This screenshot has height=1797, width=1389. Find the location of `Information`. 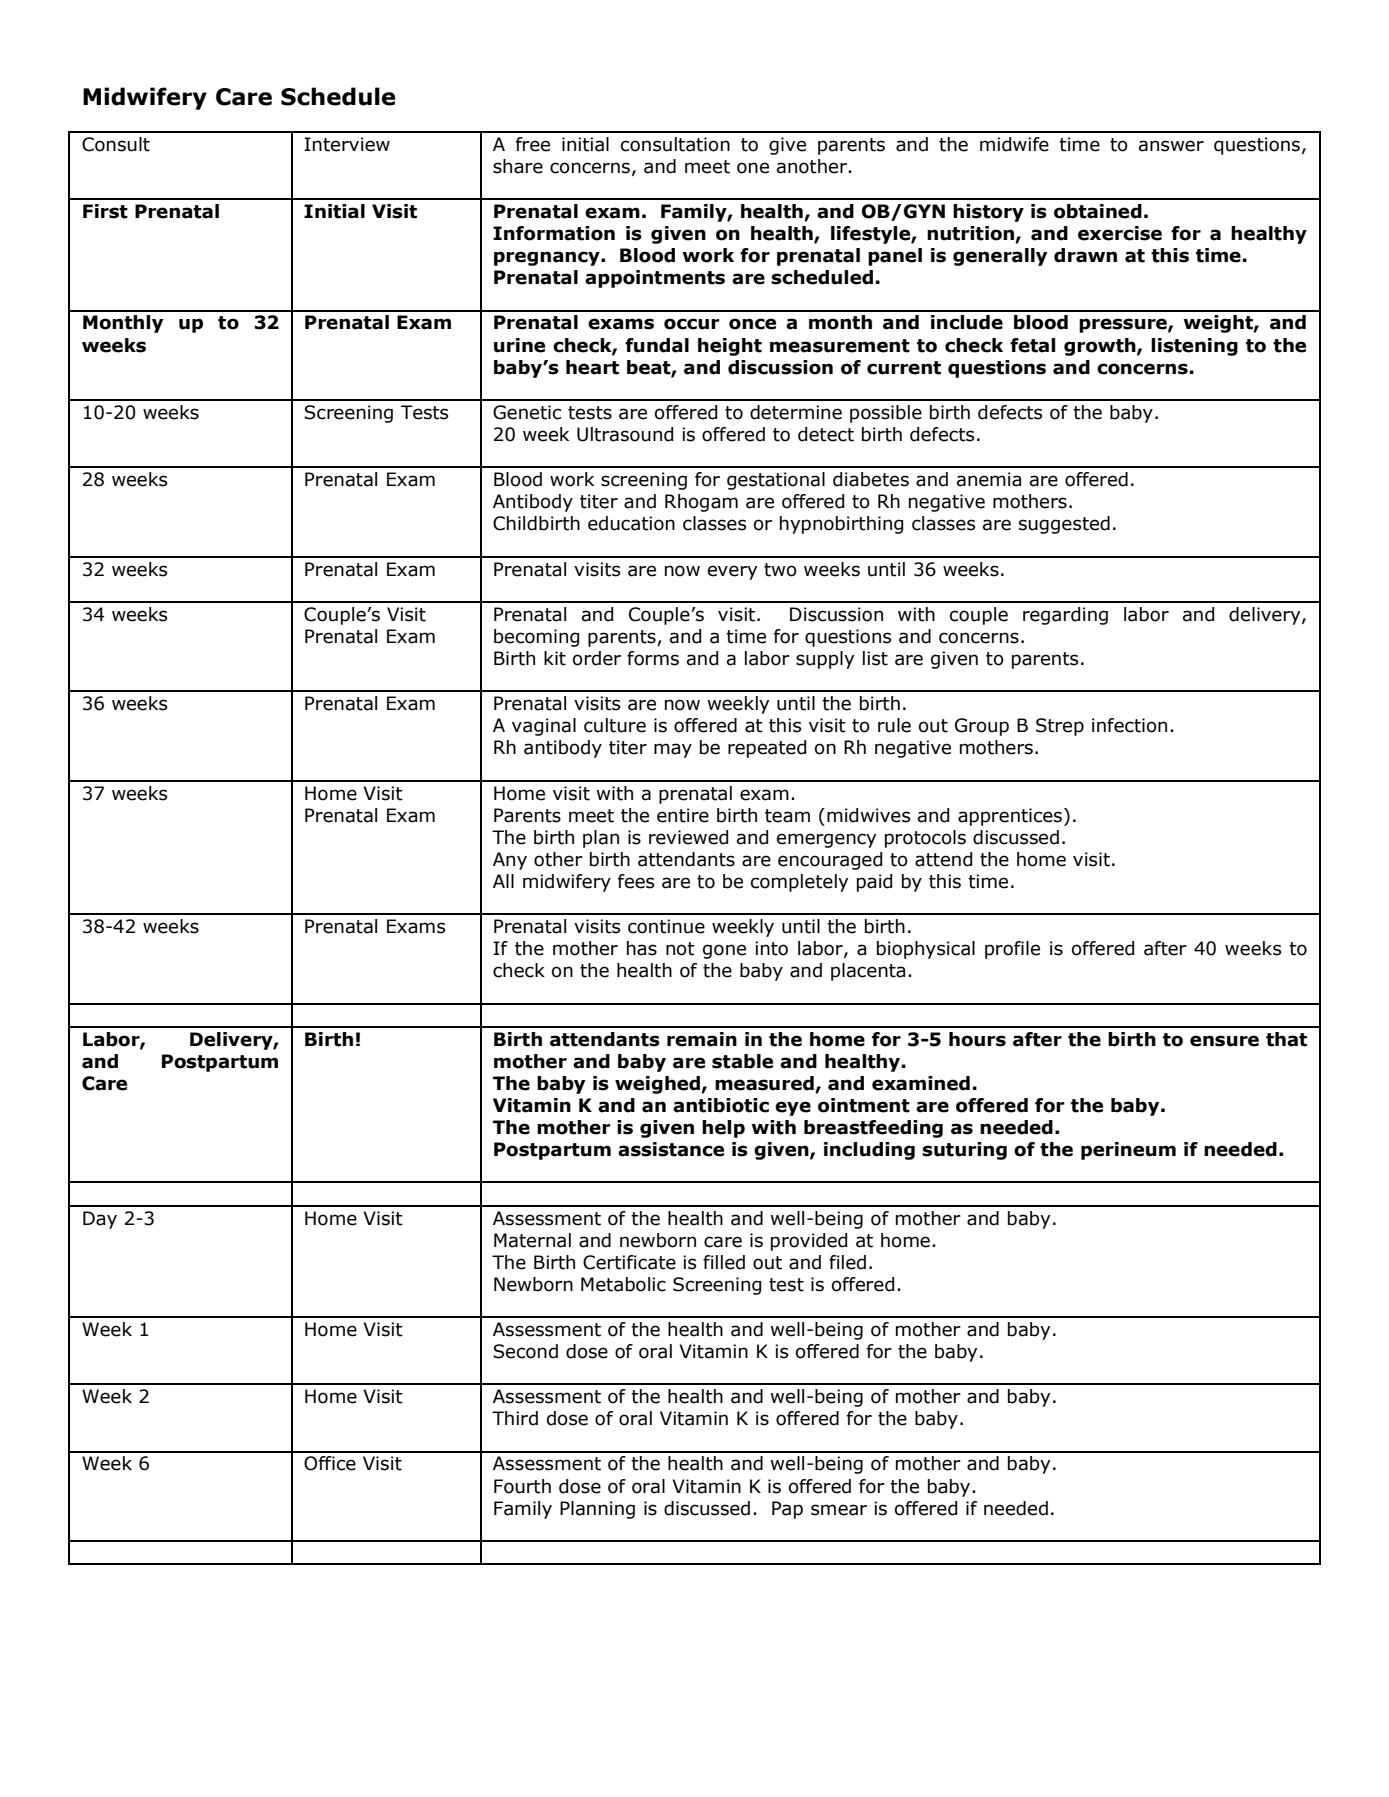

Information is located at coordinates (554, 233).
